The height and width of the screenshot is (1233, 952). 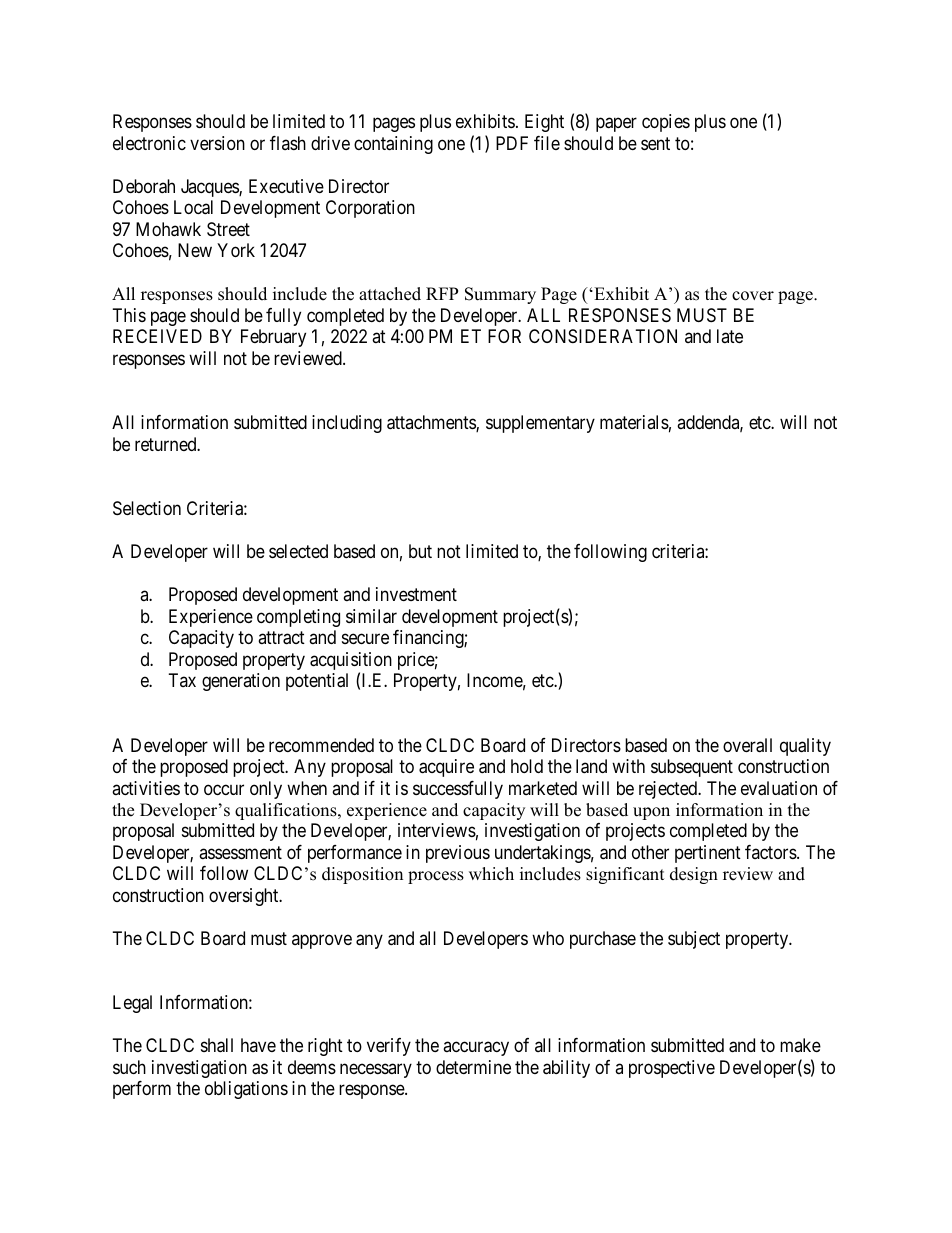 What do you see at coordinates (217, 143) in the screenshot?
I see `version` at bounding box center [217, 143].
